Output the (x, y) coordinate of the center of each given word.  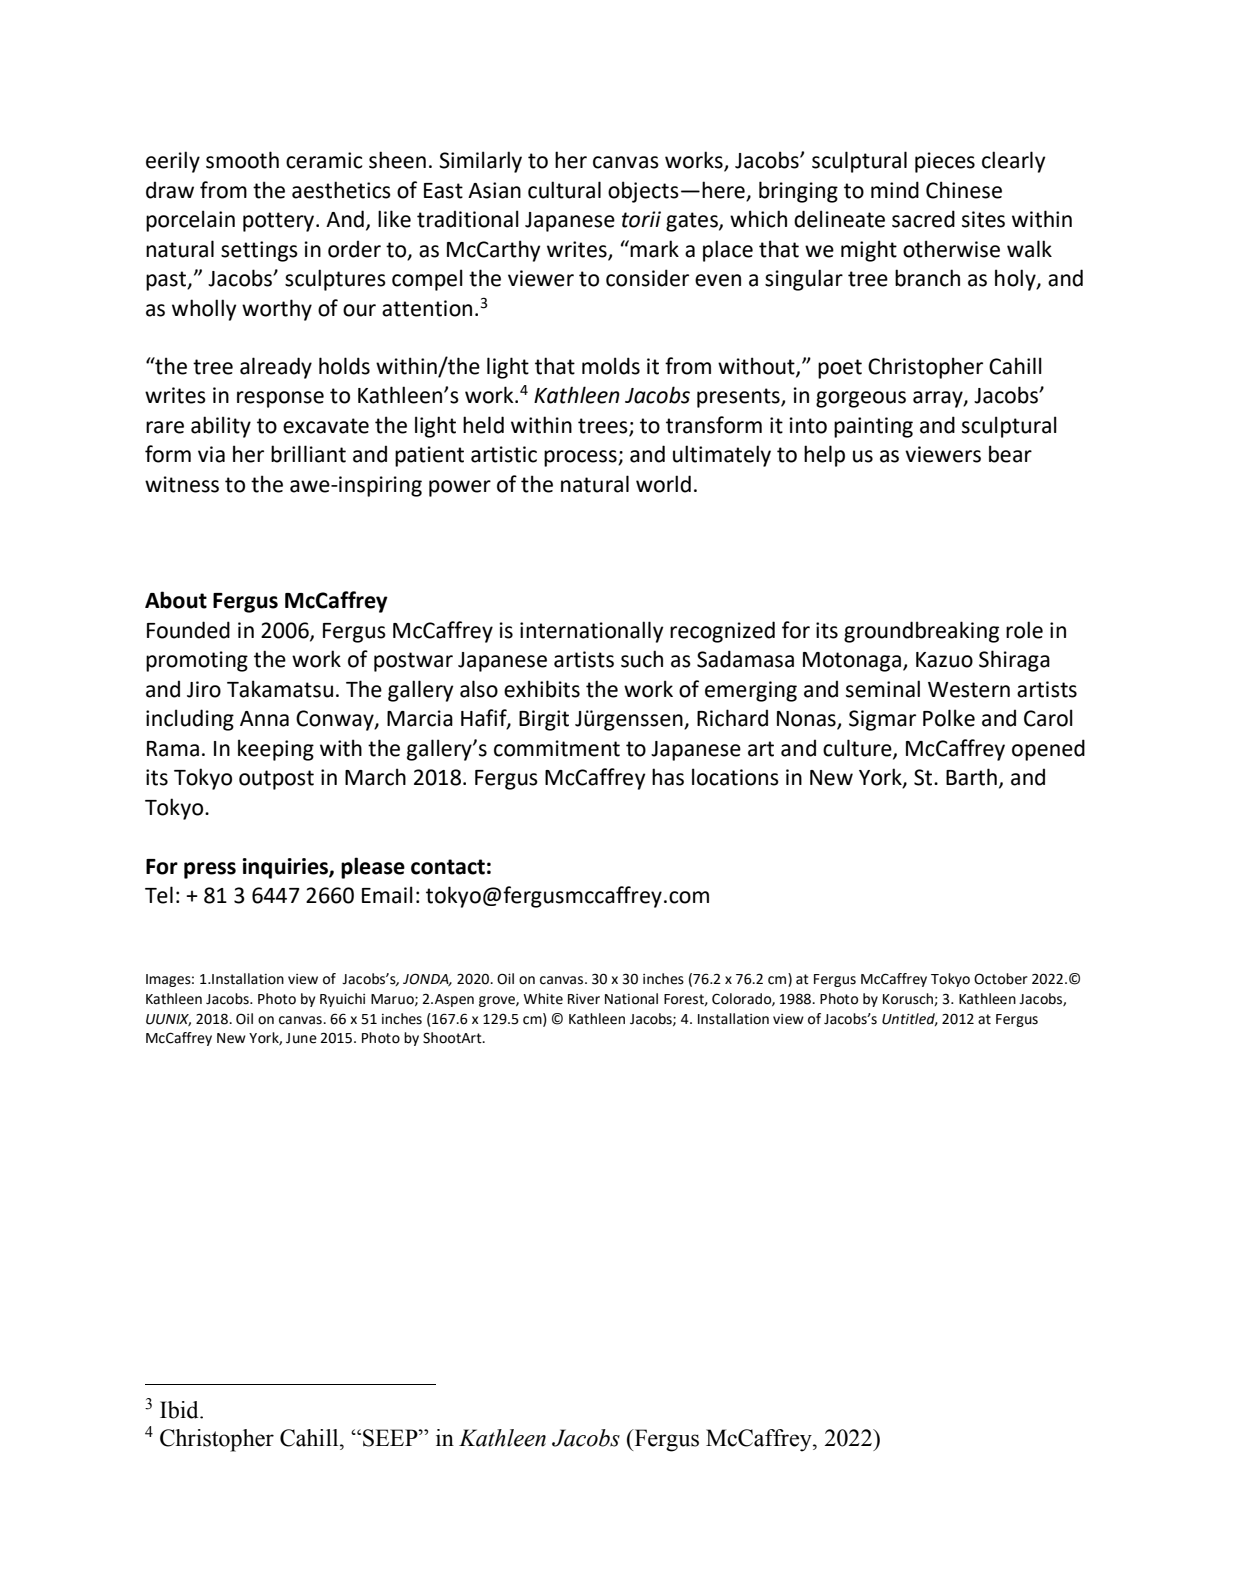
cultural (564, 190)
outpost (276, 780)
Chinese (964, 190)
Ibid (180, 1410)
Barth (971, 777)
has (668, 777)
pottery (280, 222)
